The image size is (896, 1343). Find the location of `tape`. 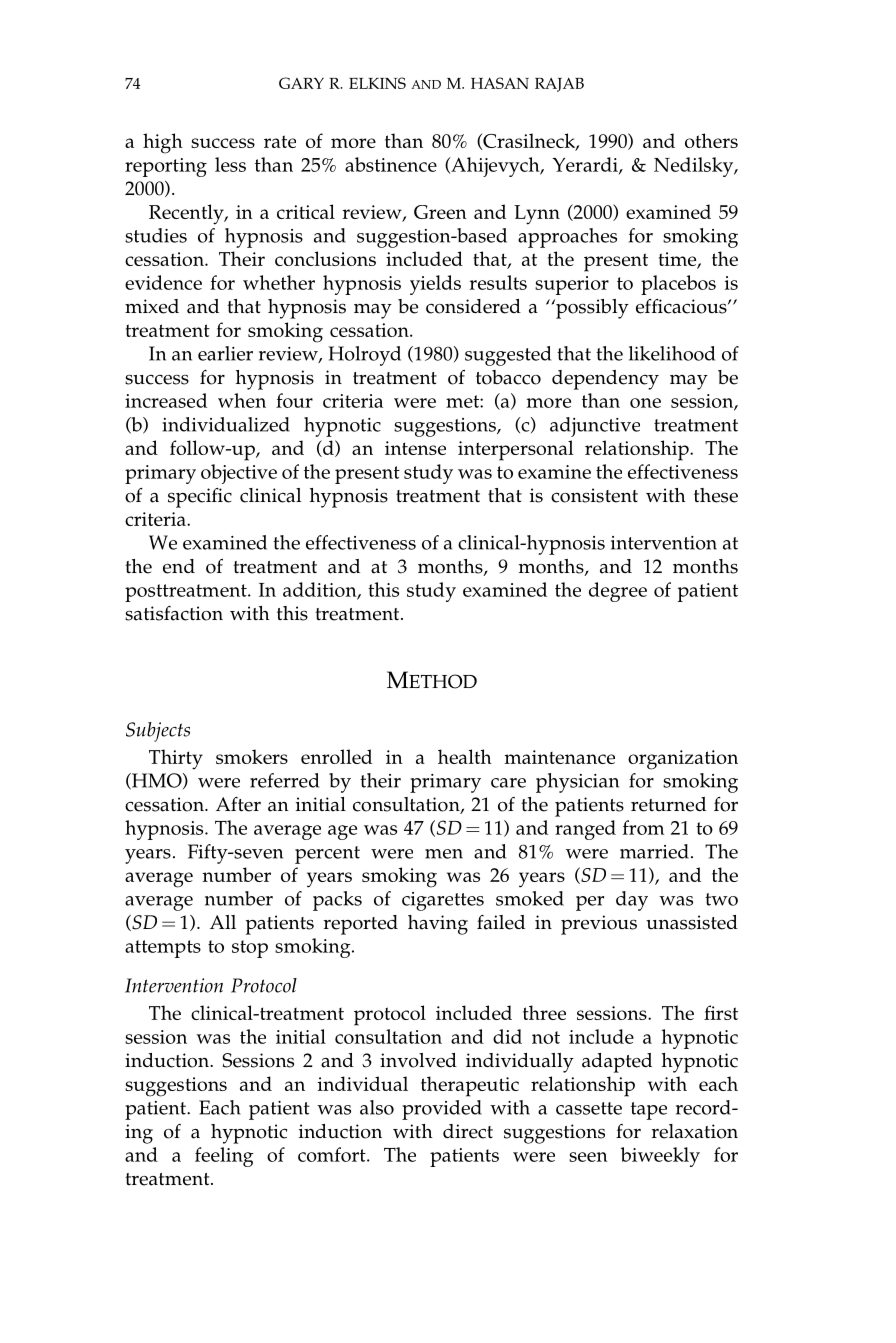

tape is located at coordinates (649, 1111).
